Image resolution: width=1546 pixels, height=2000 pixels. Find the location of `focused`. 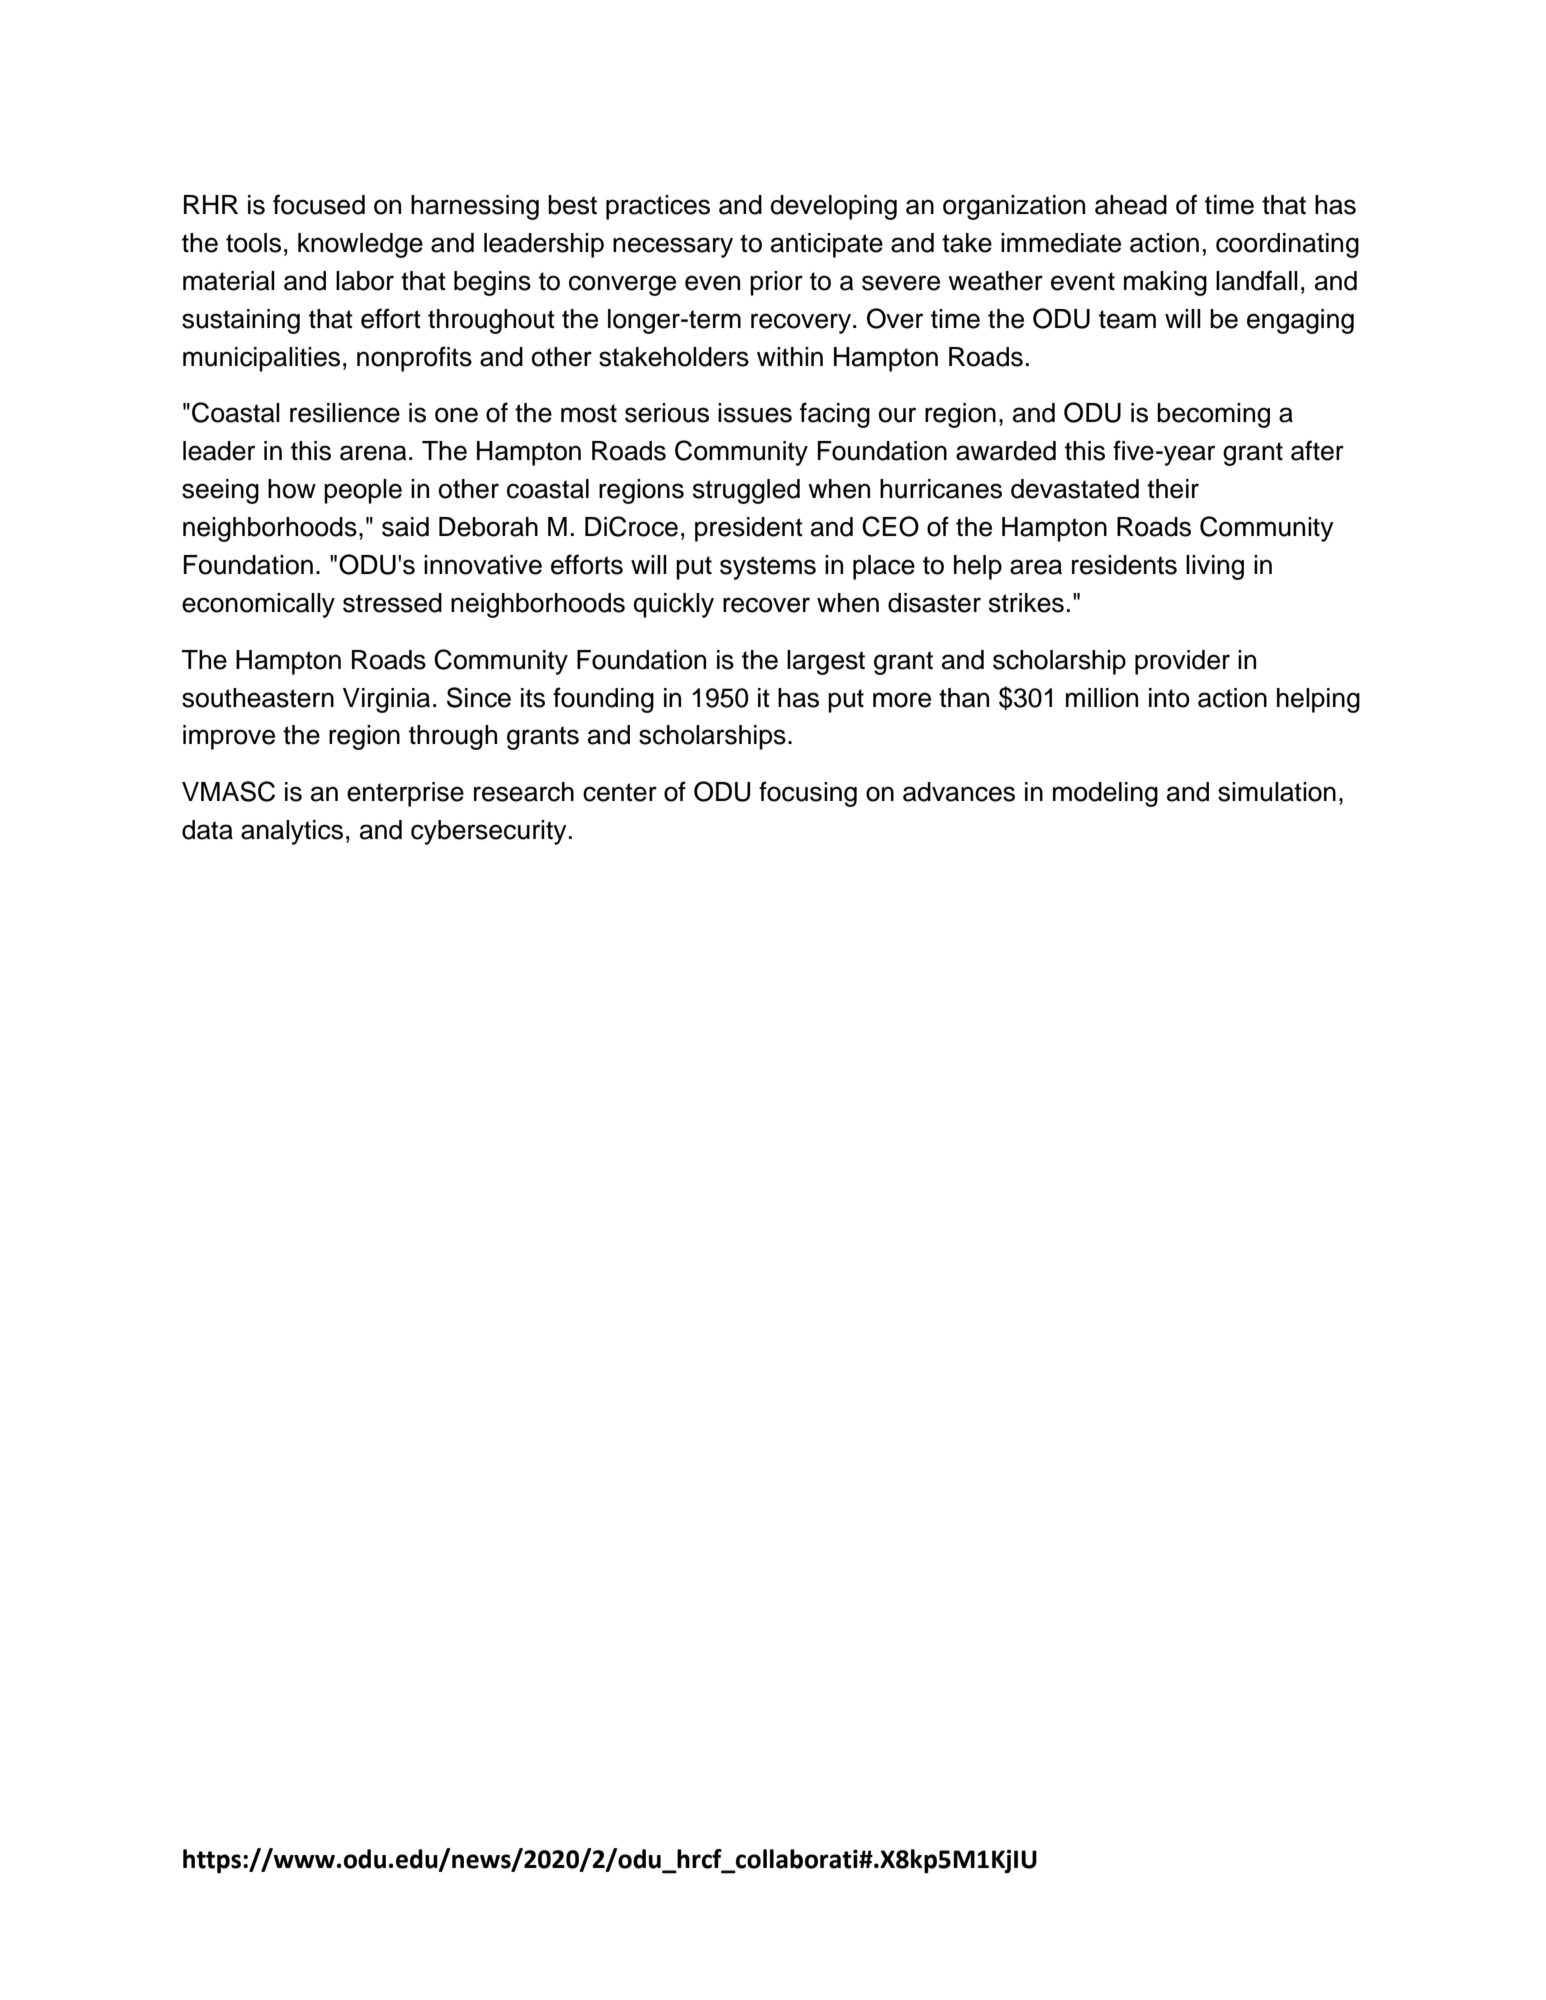

focused is located at coordinates (319, 204).
